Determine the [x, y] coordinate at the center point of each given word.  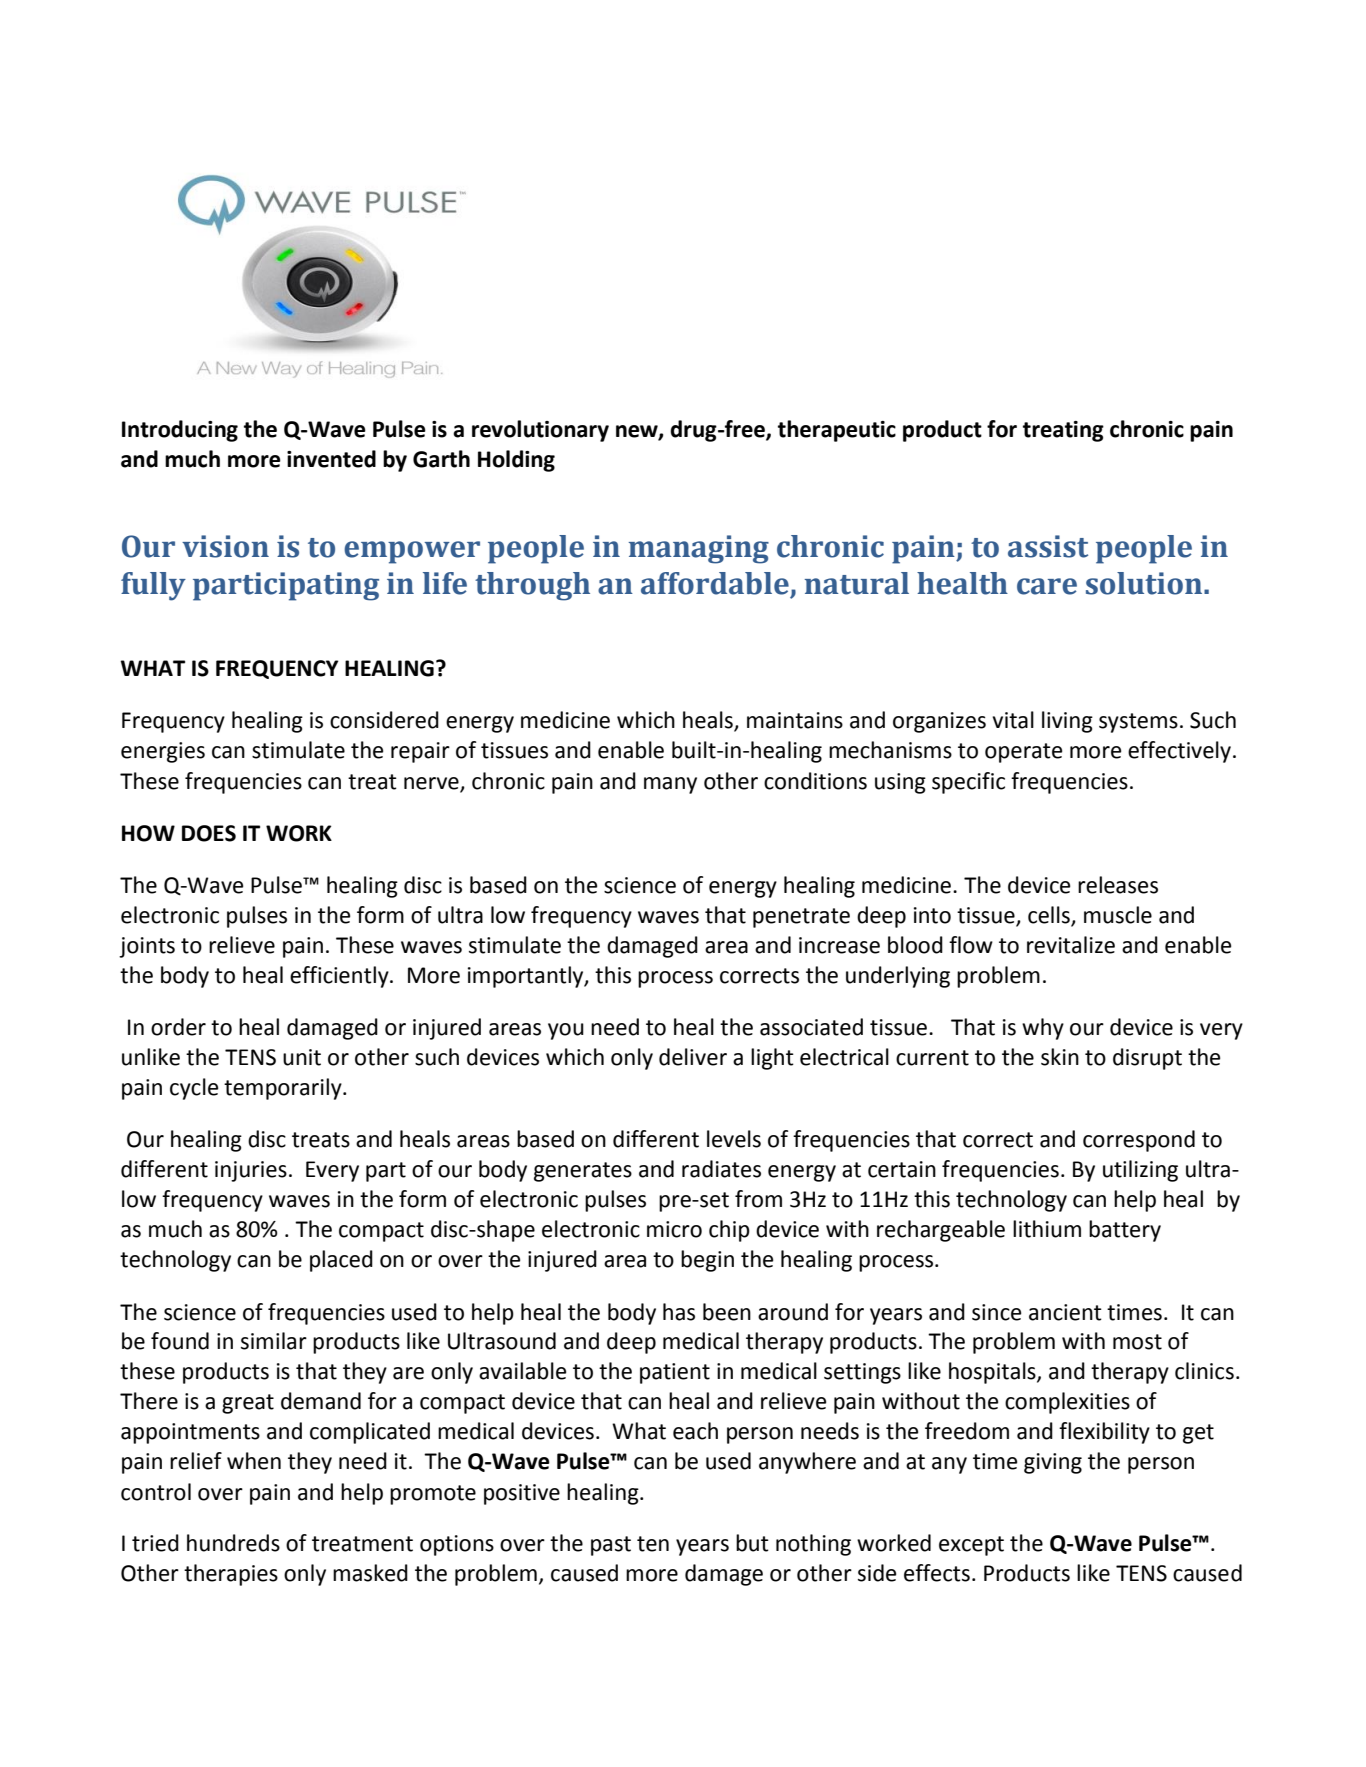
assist [1048, 546]
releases [1118, 885]
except [971, 1546]
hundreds [233, 1543]
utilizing [1140, 1171]
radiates [721, 1169]
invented [331, 459]
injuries [251, 1171]
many [670, 785]
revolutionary [540, 431]
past [611, 1546]
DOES [209, 833]
